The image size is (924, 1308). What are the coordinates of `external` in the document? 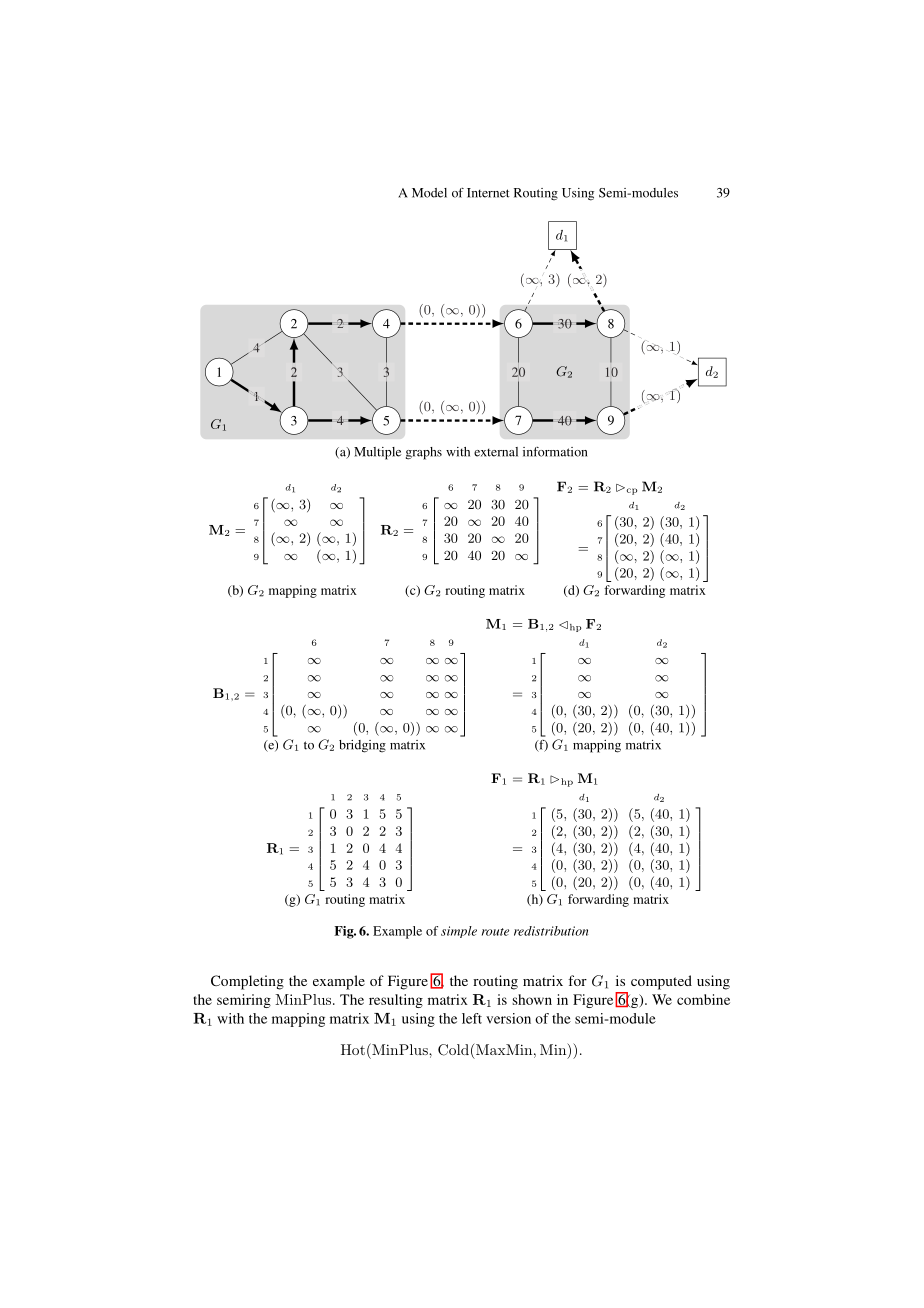 It's located at (496, 452).
